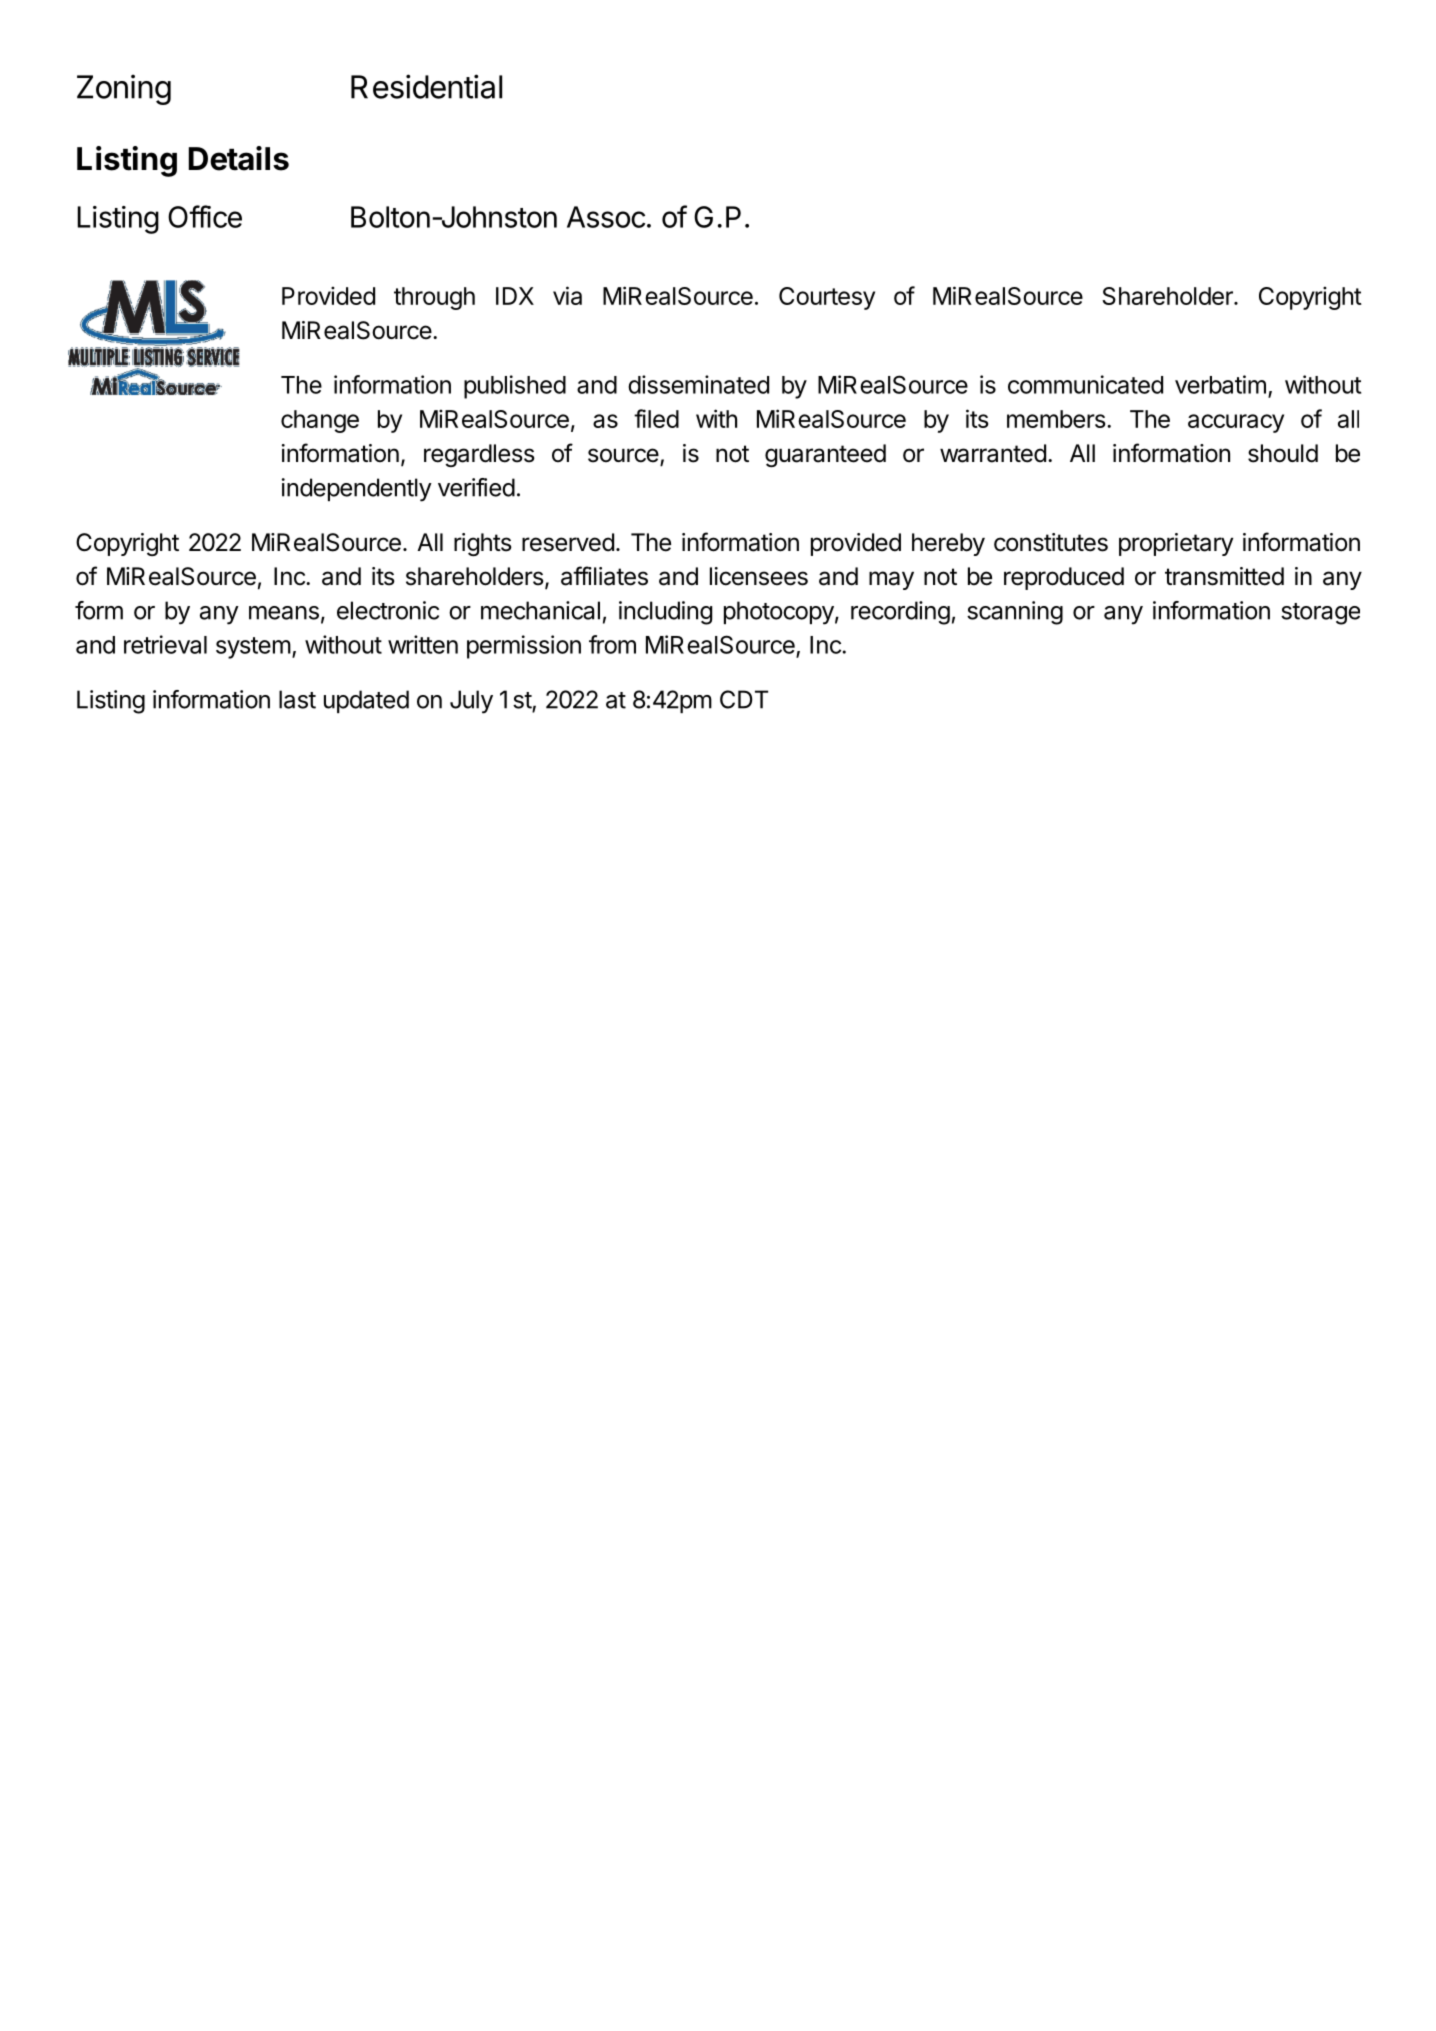 The image size is (1436, 2031). What do you see at coordinates (827, 298) in the screenshot?
I see `Courtesy` at bounding box center [827, 298].
